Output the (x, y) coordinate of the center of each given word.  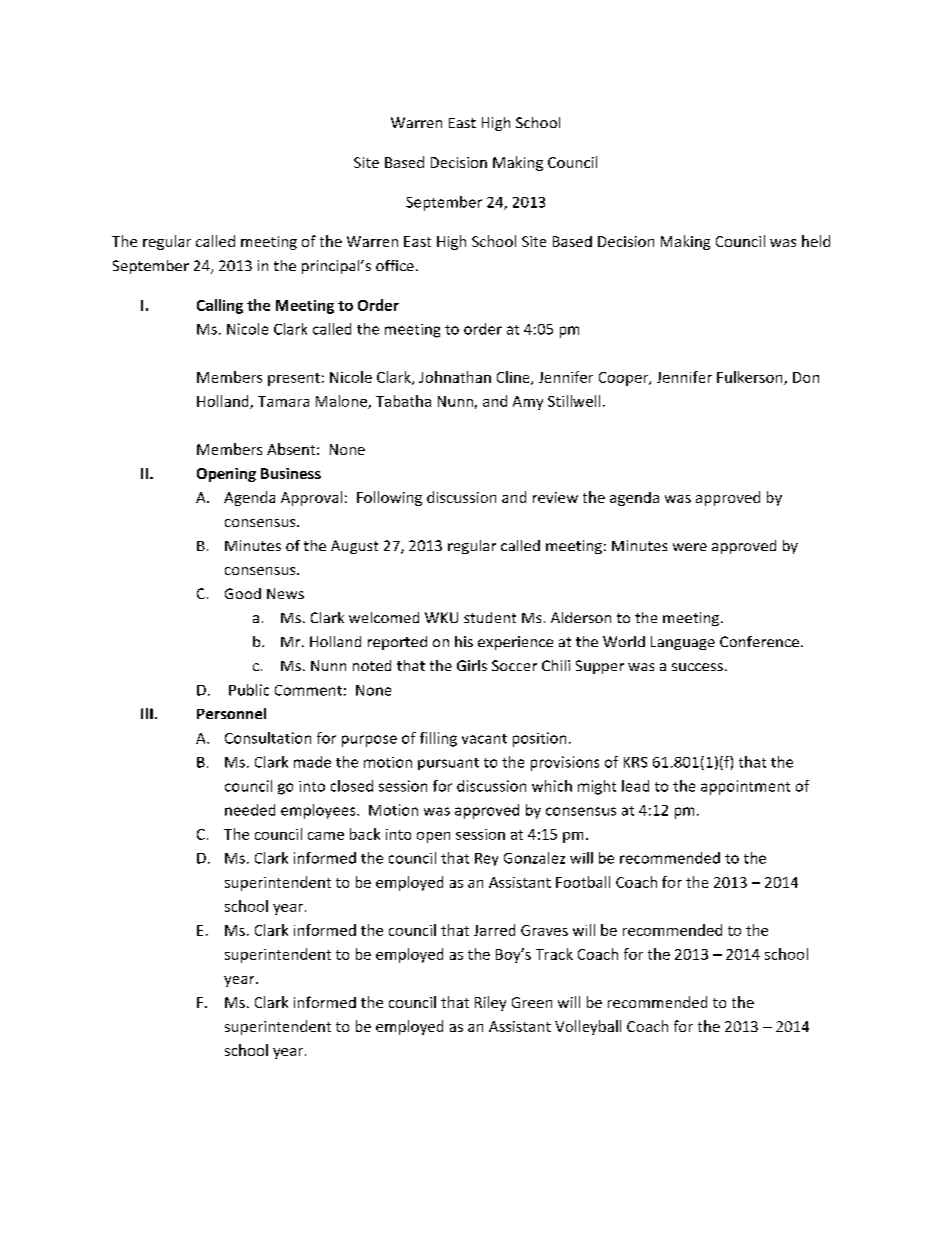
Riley (490, 1003)
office (395, 265)
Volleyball (588, 1027)
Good (243, 593)
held (816, 241)
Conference (759, 641)
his (464, 641)
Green (532, 1002)
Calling (220, 306)
